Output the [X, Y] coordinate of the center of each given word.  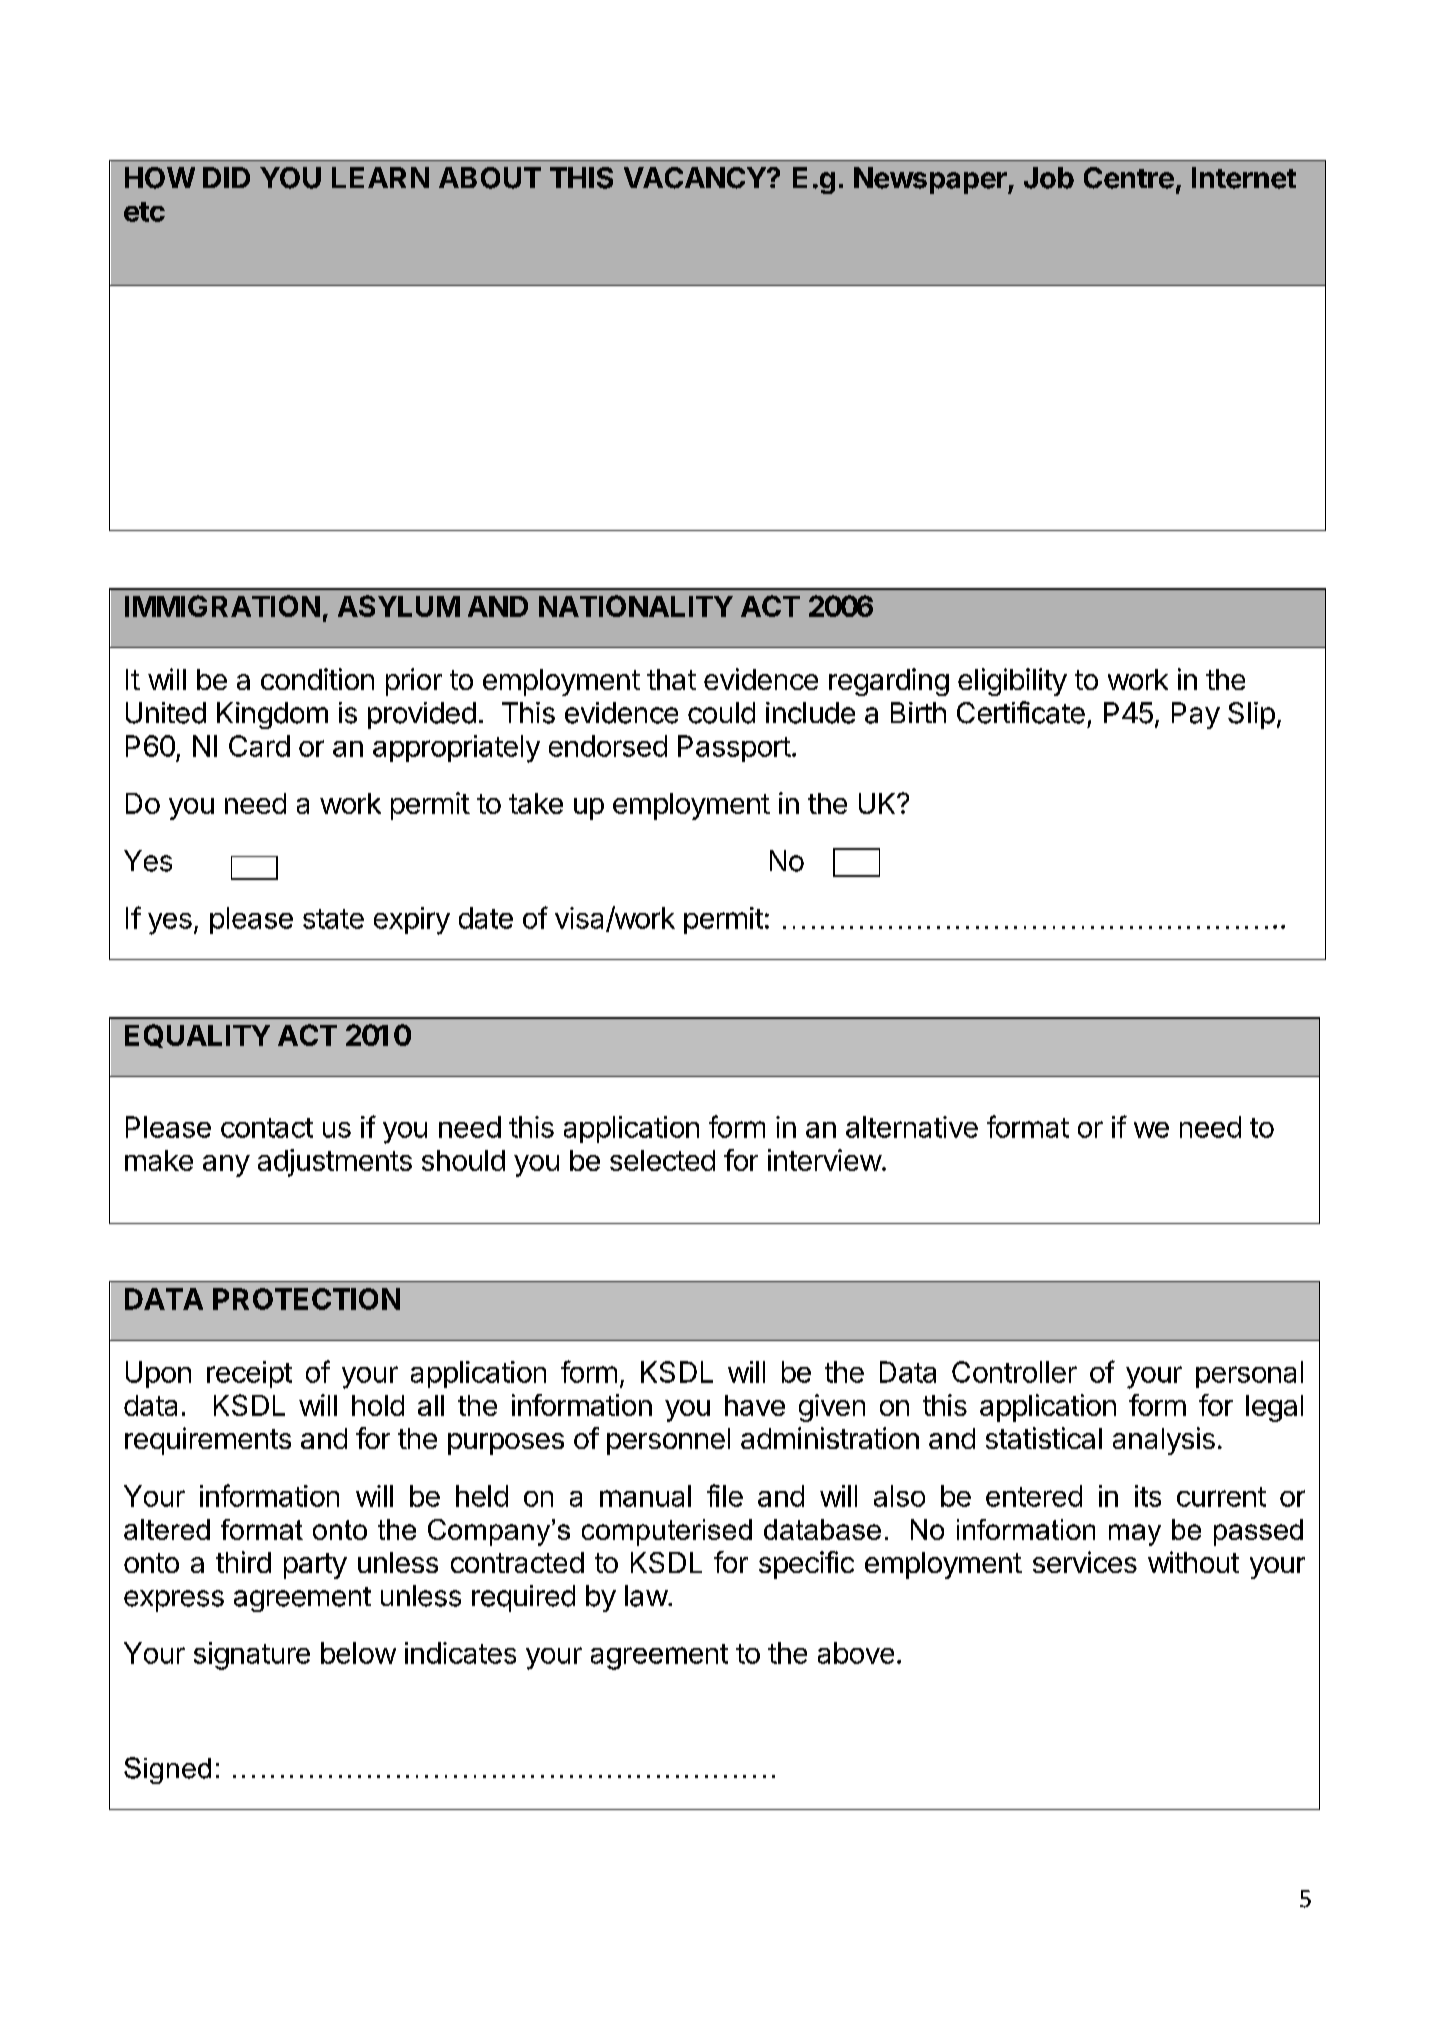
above [856, 1653]
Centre [1129, 178]
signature [252, 1656]
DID [226, 177]
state [333, 919]
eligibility [1012, 682]
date [486, 918]
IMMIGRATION [222, 606]
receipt [249, 1374]
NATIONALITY [636, 606]
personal [1249, 1374]
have [755, 1405]
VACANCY [695, 178]
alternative [912, 1127]
